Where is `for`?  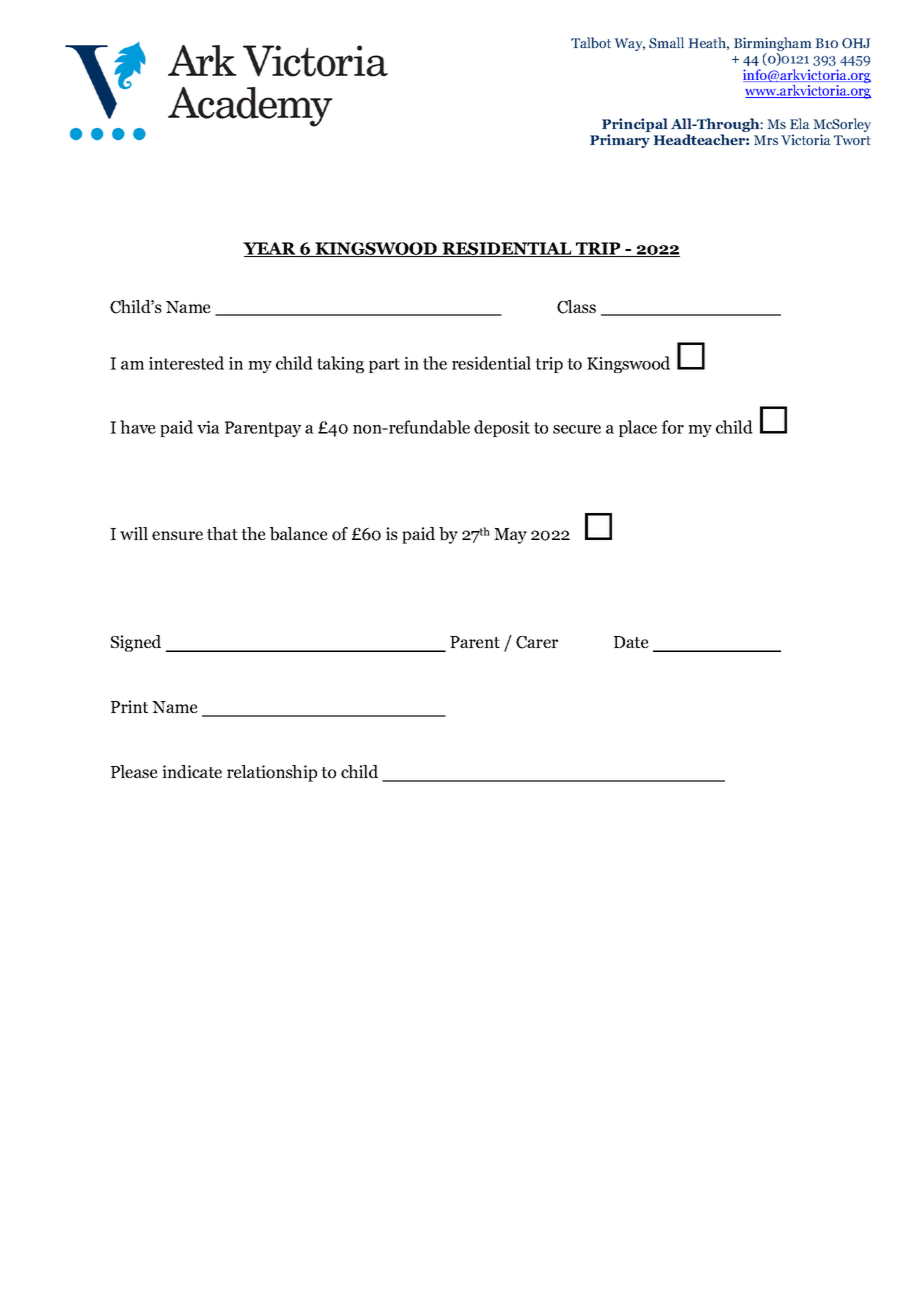 for is located at coordinates (672, 427).
